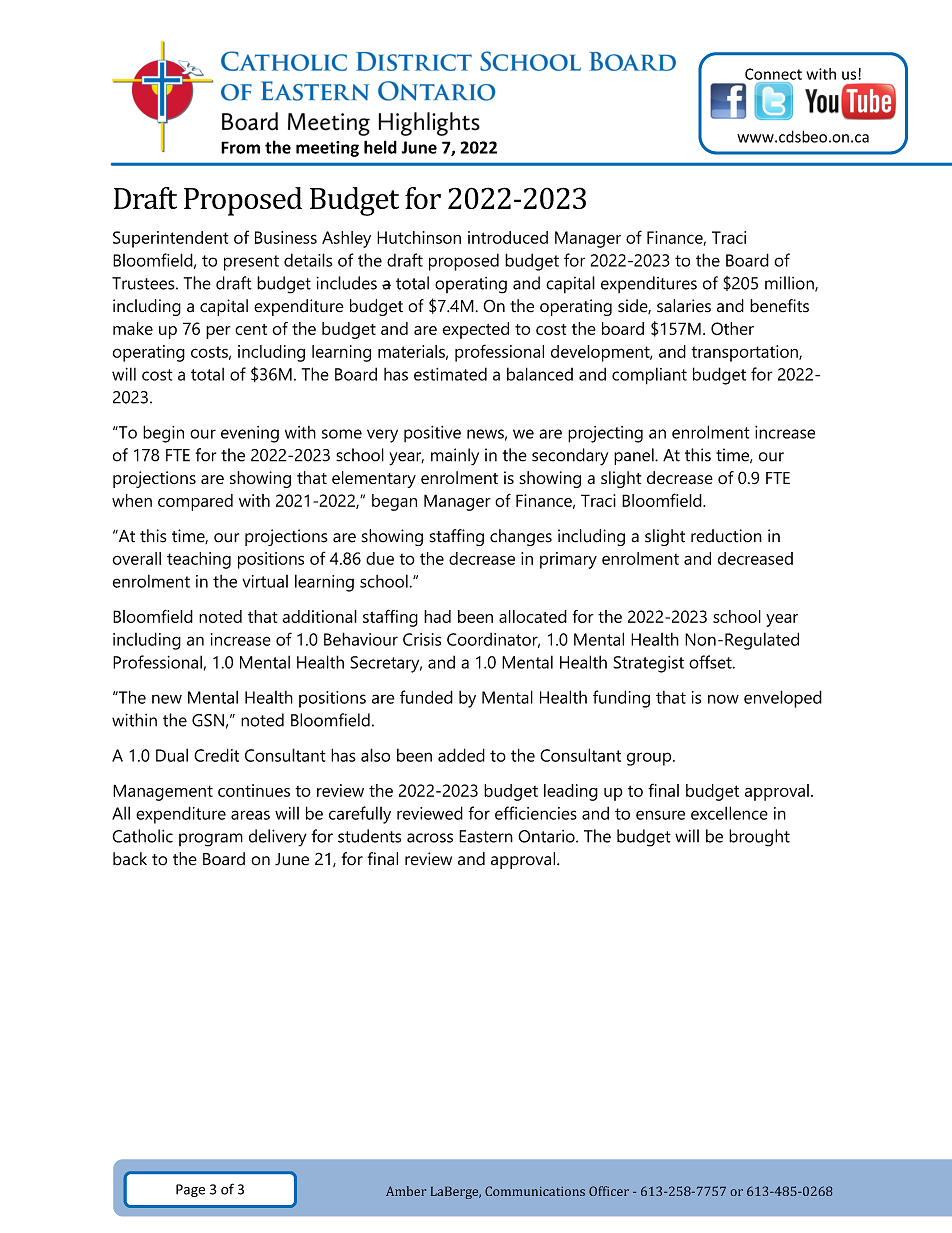 Image resolution: width=952 pixels, height=1233 pixels. I want to click on million, so click(790, 284).
